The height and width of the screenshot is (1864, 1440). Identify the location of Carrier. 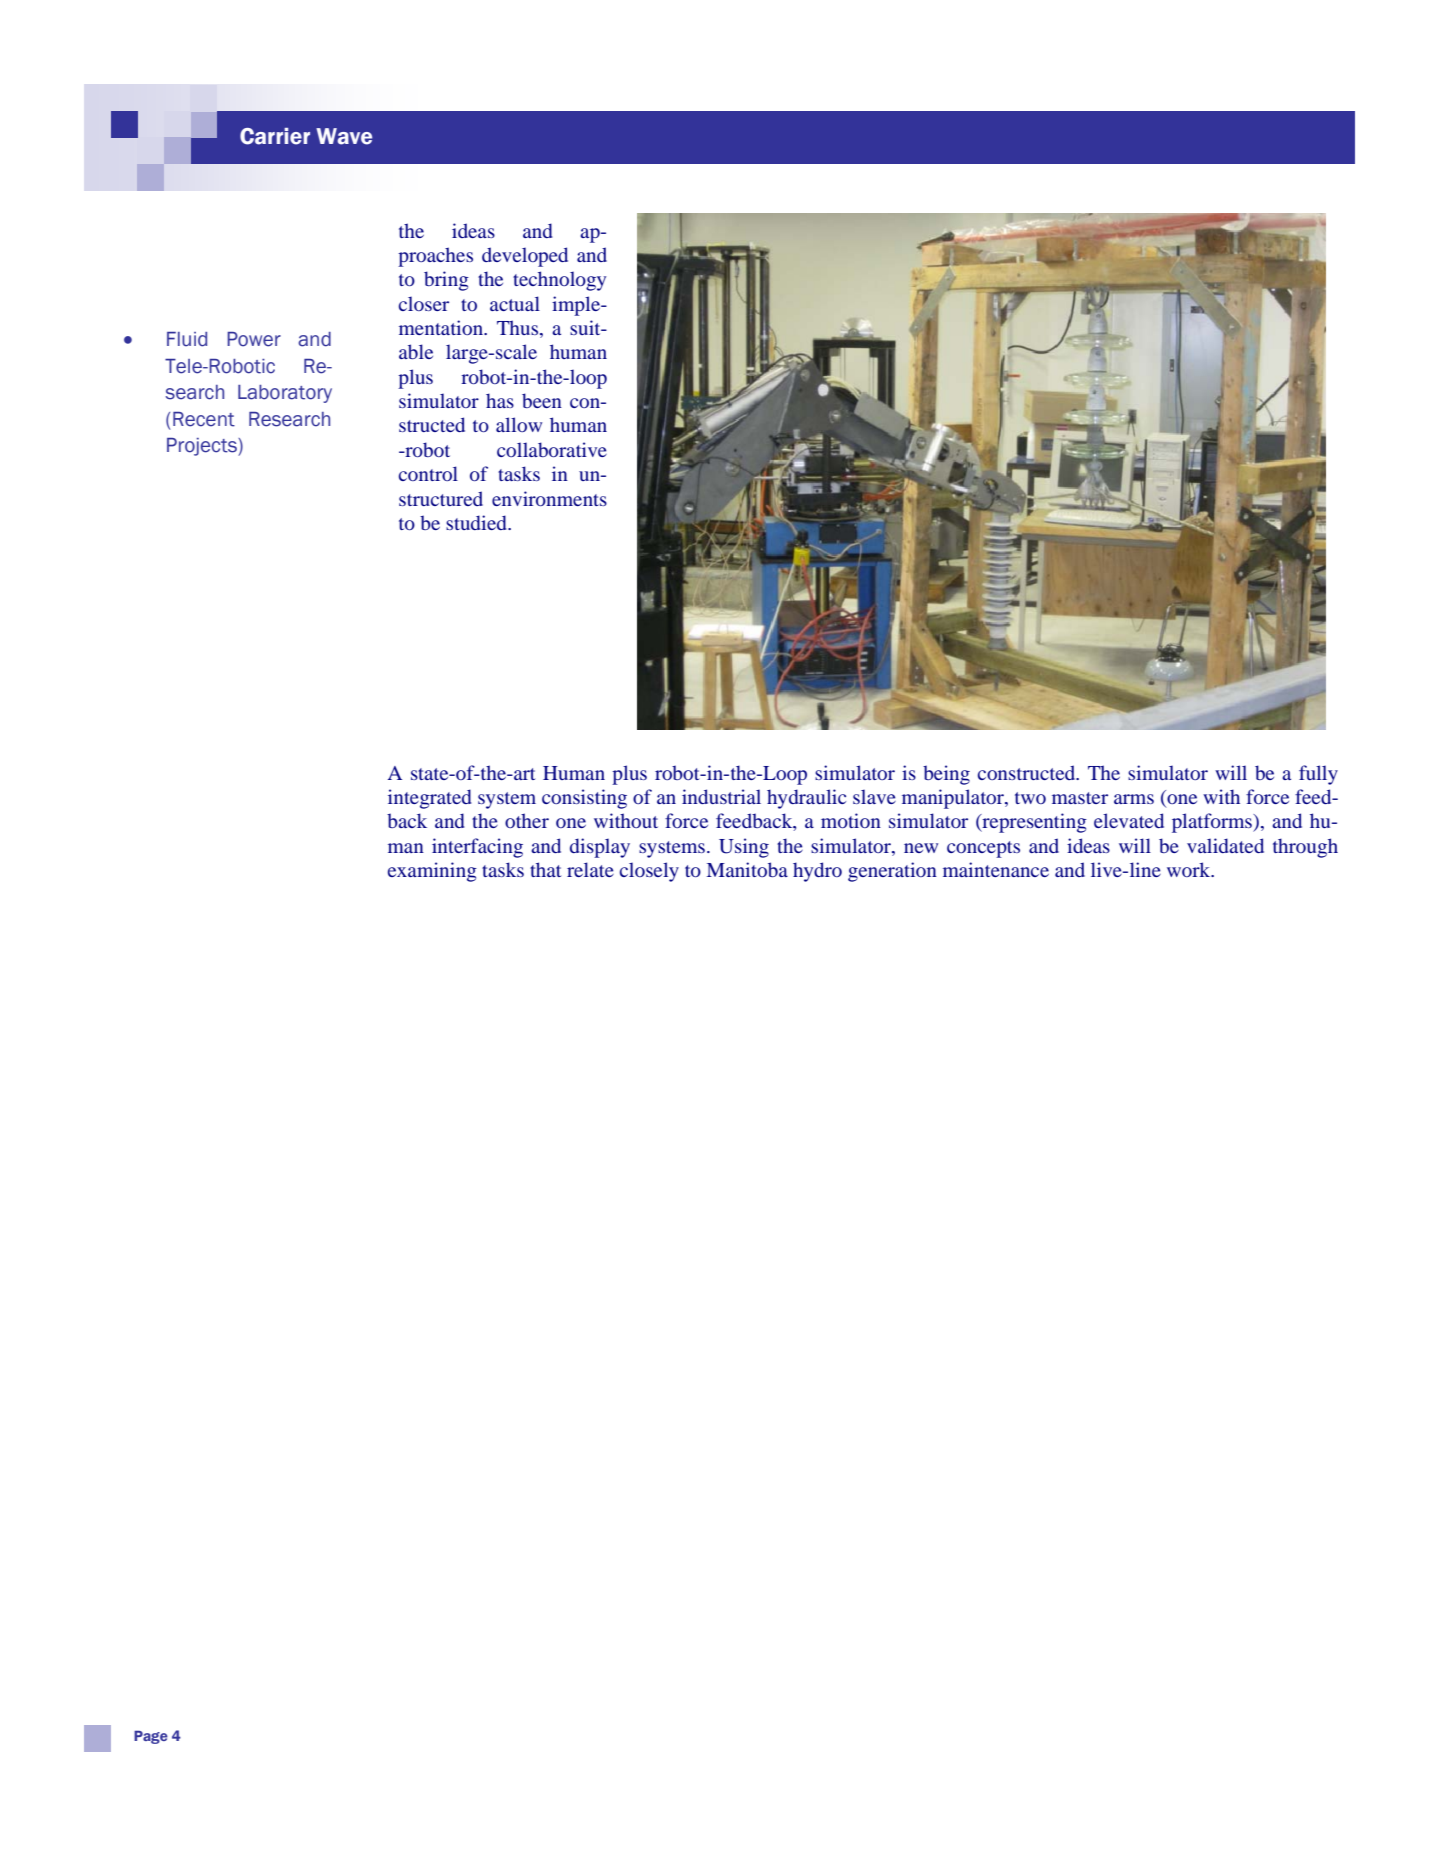
(275, 136).
